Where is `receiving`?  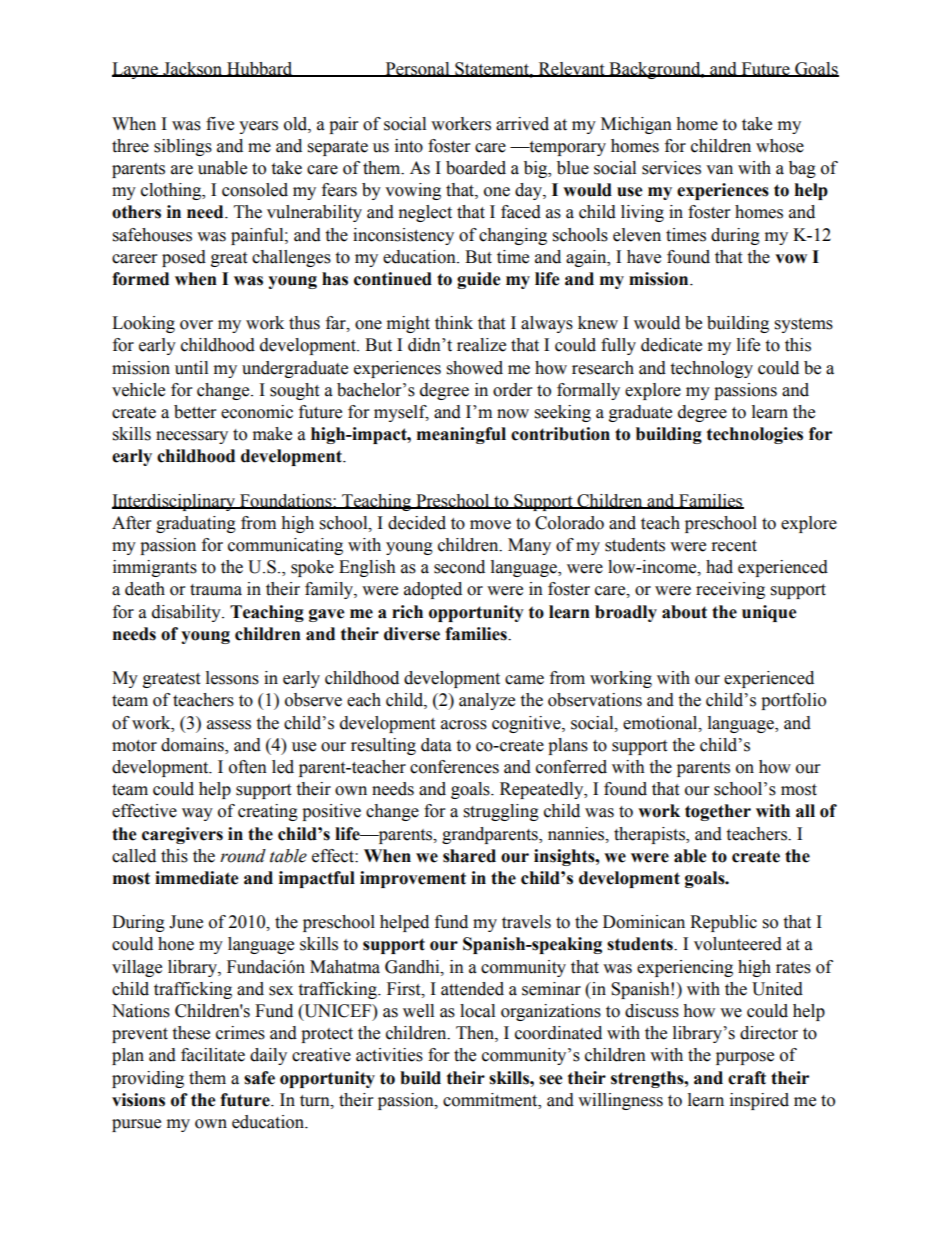
receiving is located at coordinates (730, 590).
